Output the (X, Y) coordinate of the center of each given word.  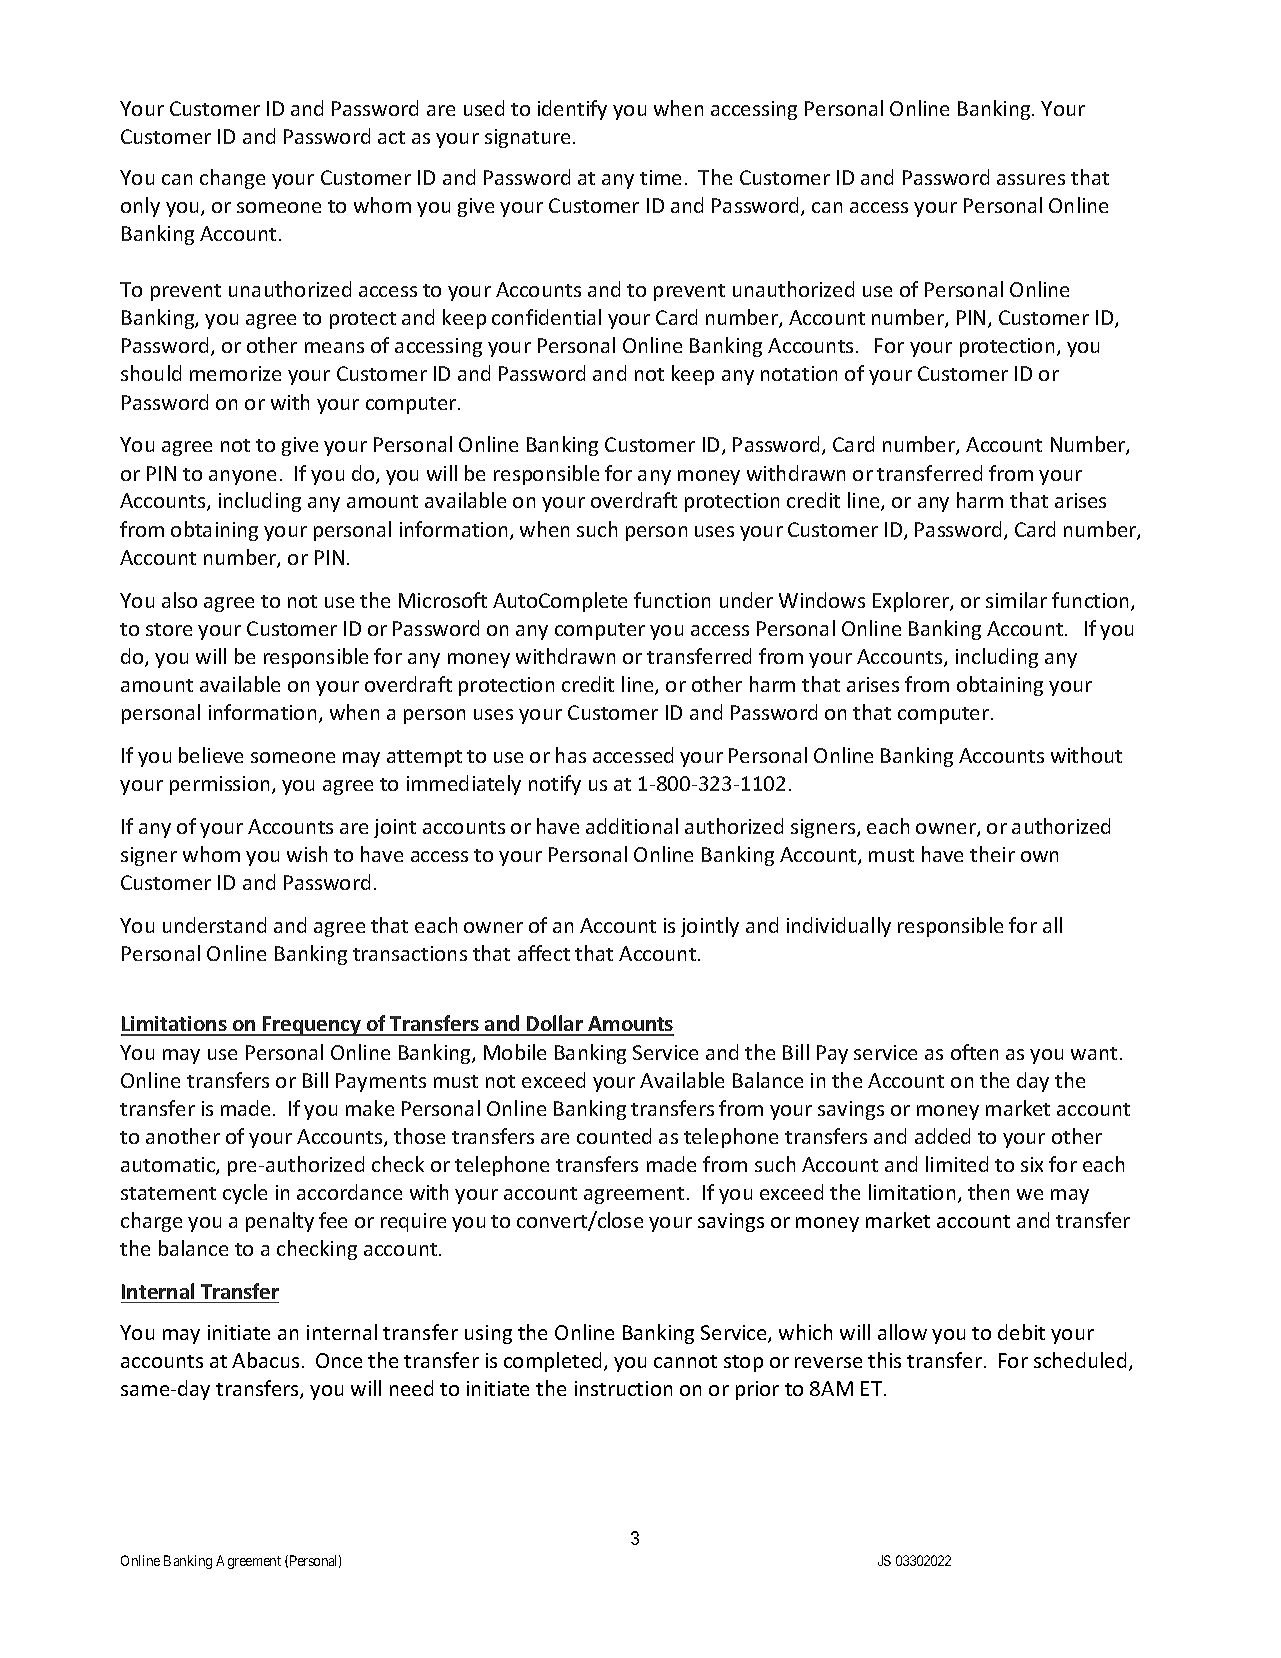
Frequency (312, 1026)
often (974, 1052)
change (232, 179)
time (660, 177)
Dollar (555, 1025)
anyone (242, 477)
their (992, 854)
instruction (623, 1388)
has (571, 755)
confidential (546, 317)
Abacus (265, 1360)
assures (1031, 179)
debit (1021, 1332)
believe (211, 755)
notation (799, 373)
